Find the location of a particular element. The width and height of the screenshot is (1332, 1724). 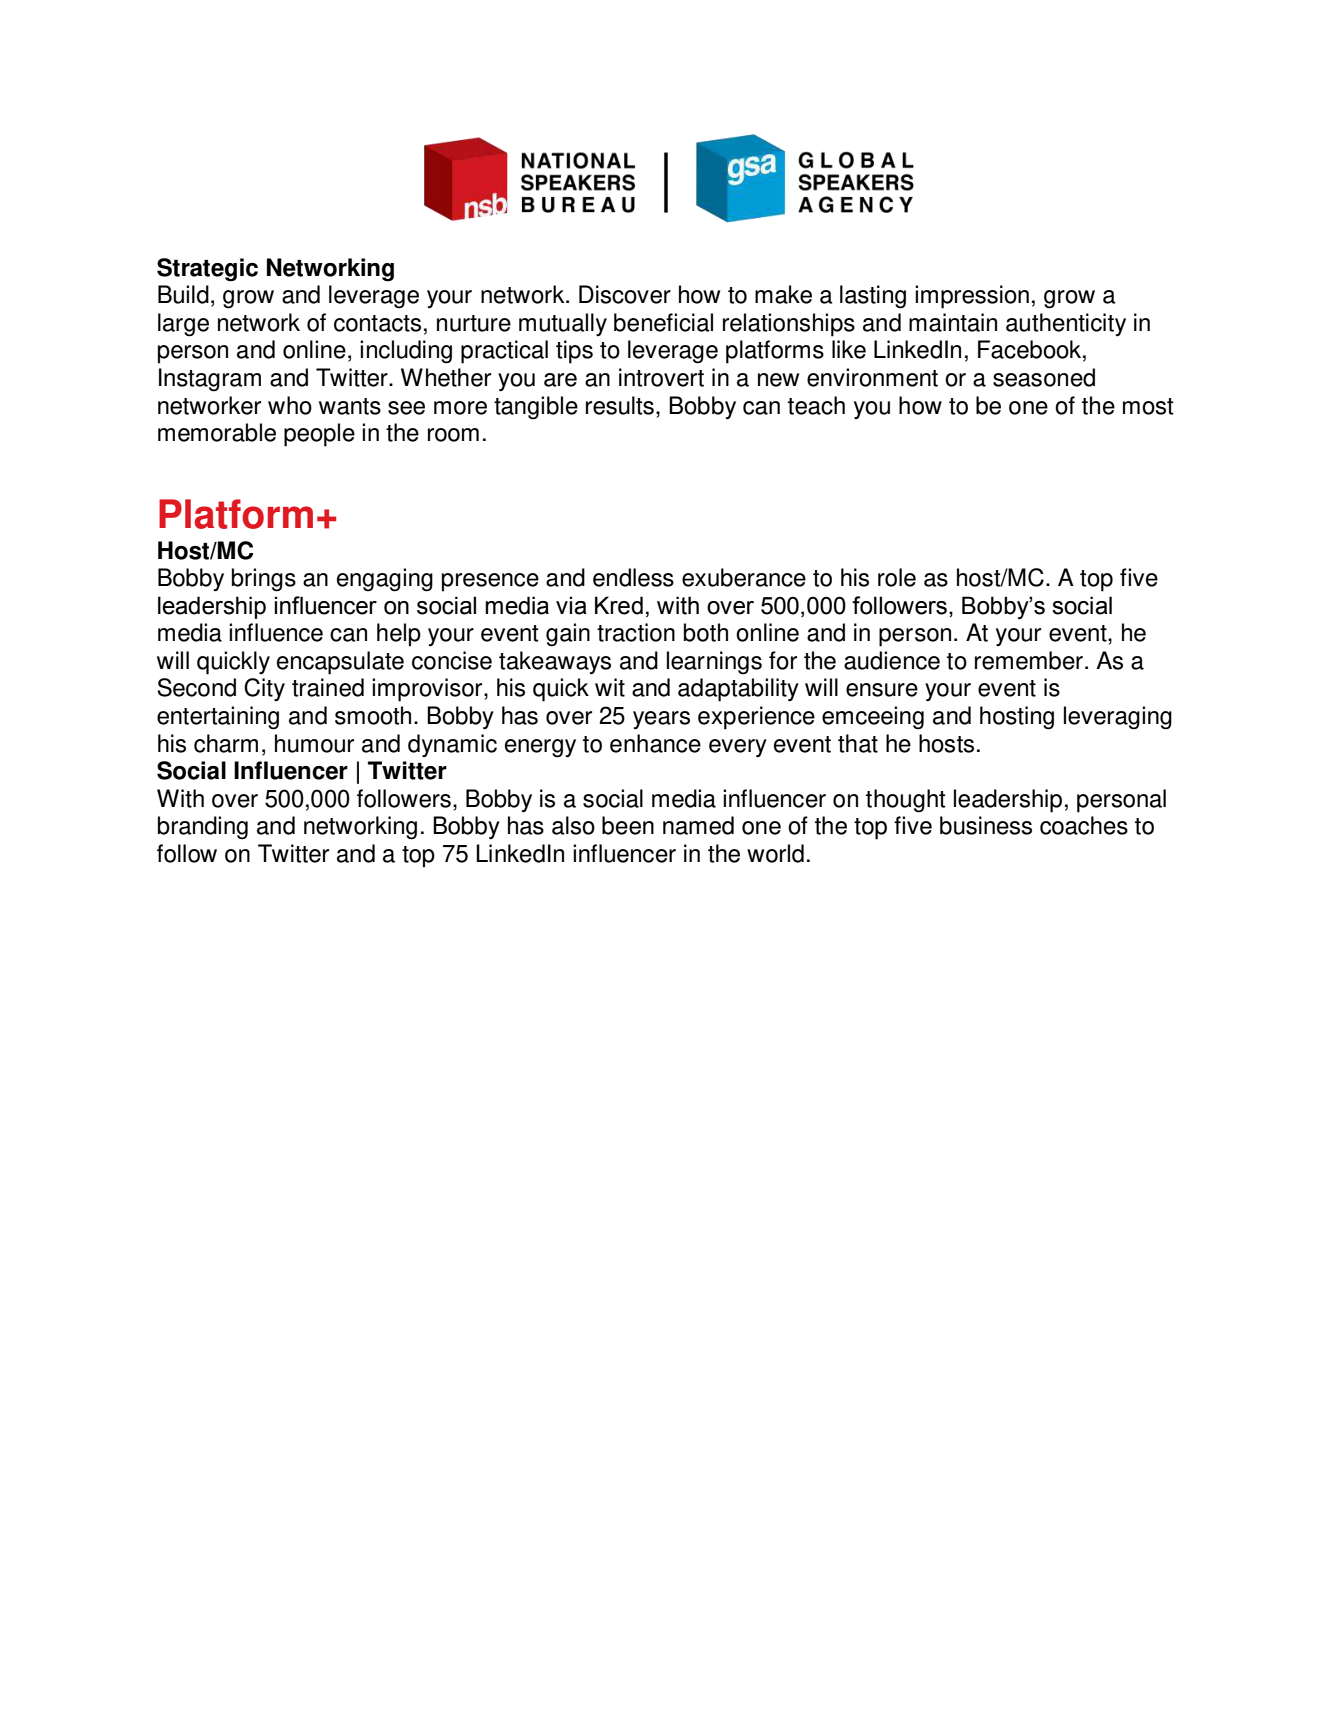

role is located at coordinates (897, 577).
